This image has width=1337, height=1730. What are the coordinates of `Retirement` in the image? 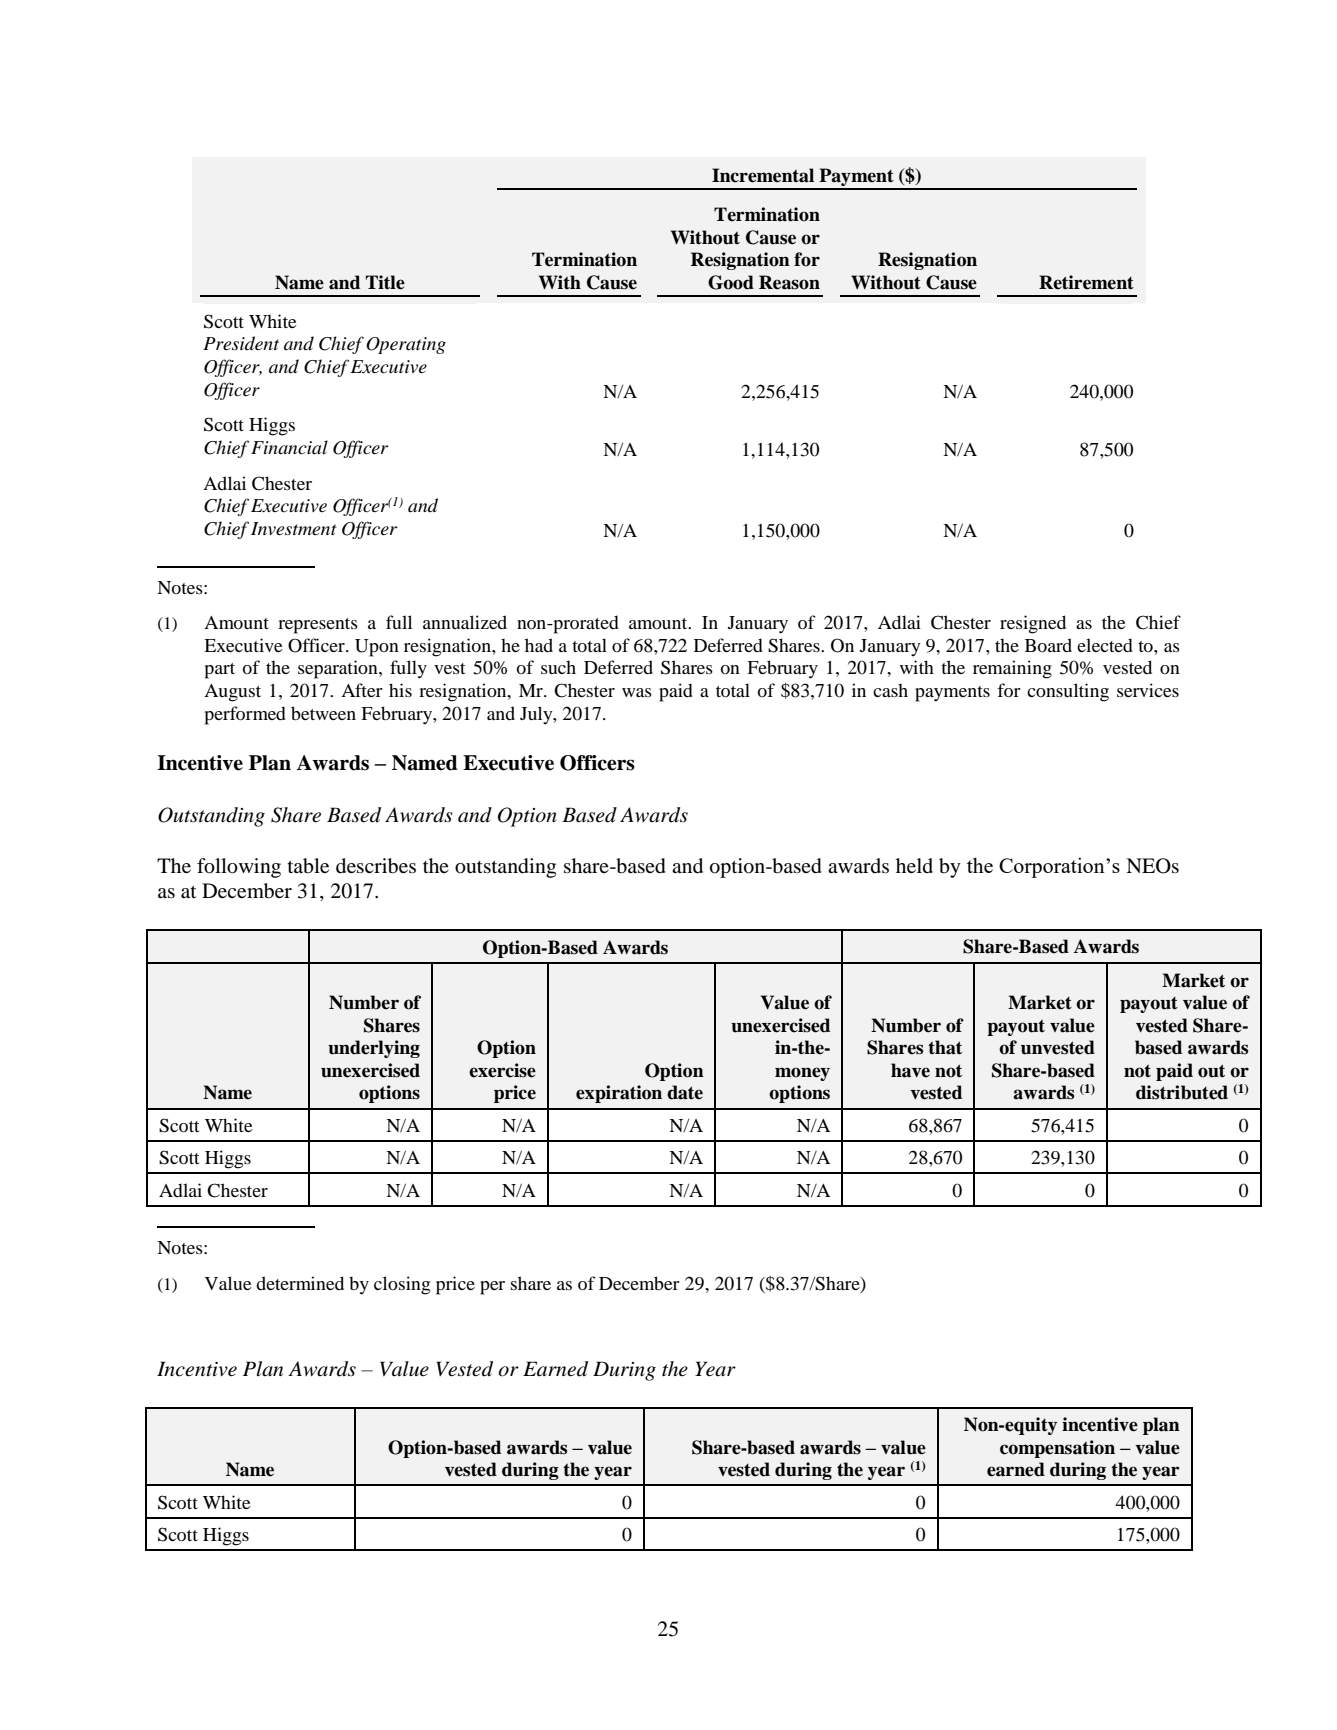 It's located at (1086, 282).
